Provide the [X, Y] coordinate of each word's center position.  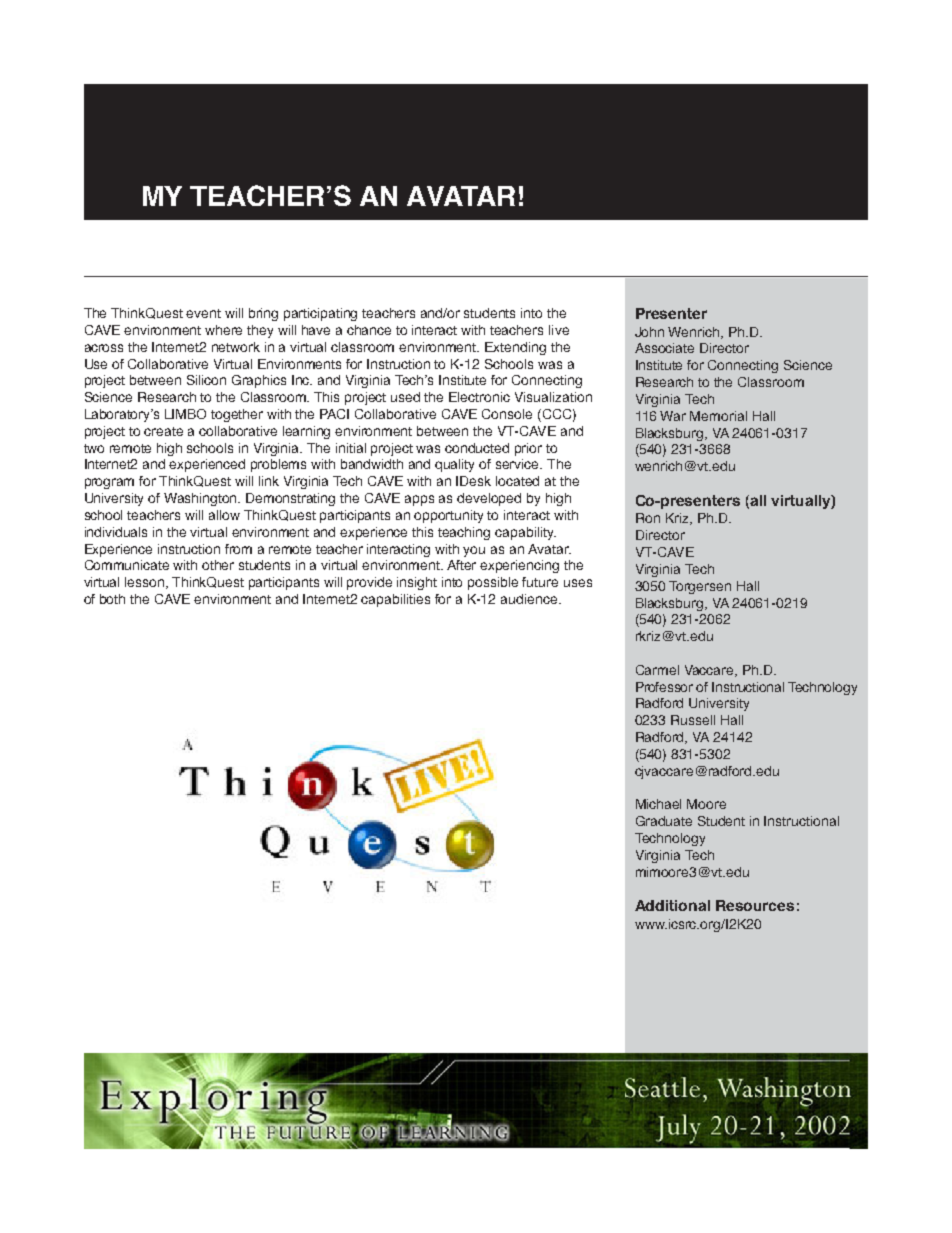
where [223, 330]
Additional [672, 905]
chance [369, 330]
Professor [664, 687]
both [112, 599]
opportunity [448, 516]
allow [224, 515]
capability [525, 533]
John [649, 332]
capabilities [395, 600]
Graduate [664, 821]
